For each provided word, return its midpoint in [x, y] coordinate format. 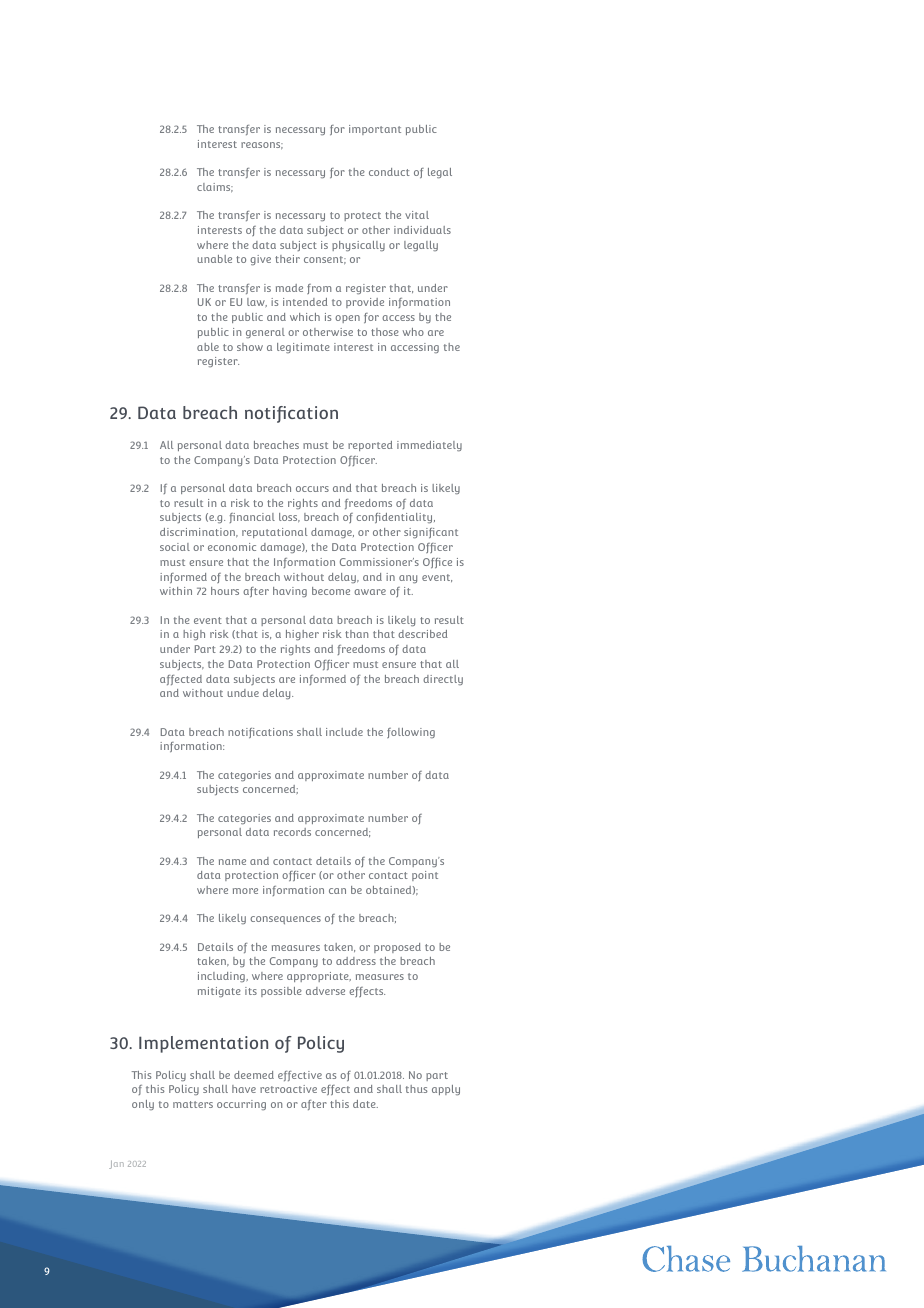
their [287, 259]
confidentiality [395, 518]
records [292, 832]
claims [215, 188]
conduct [389, 172]
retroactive [288, 1089]
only [143, 1105]
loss [289, 518]
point [425, 876]
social [175, 547]
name [232, 862]
